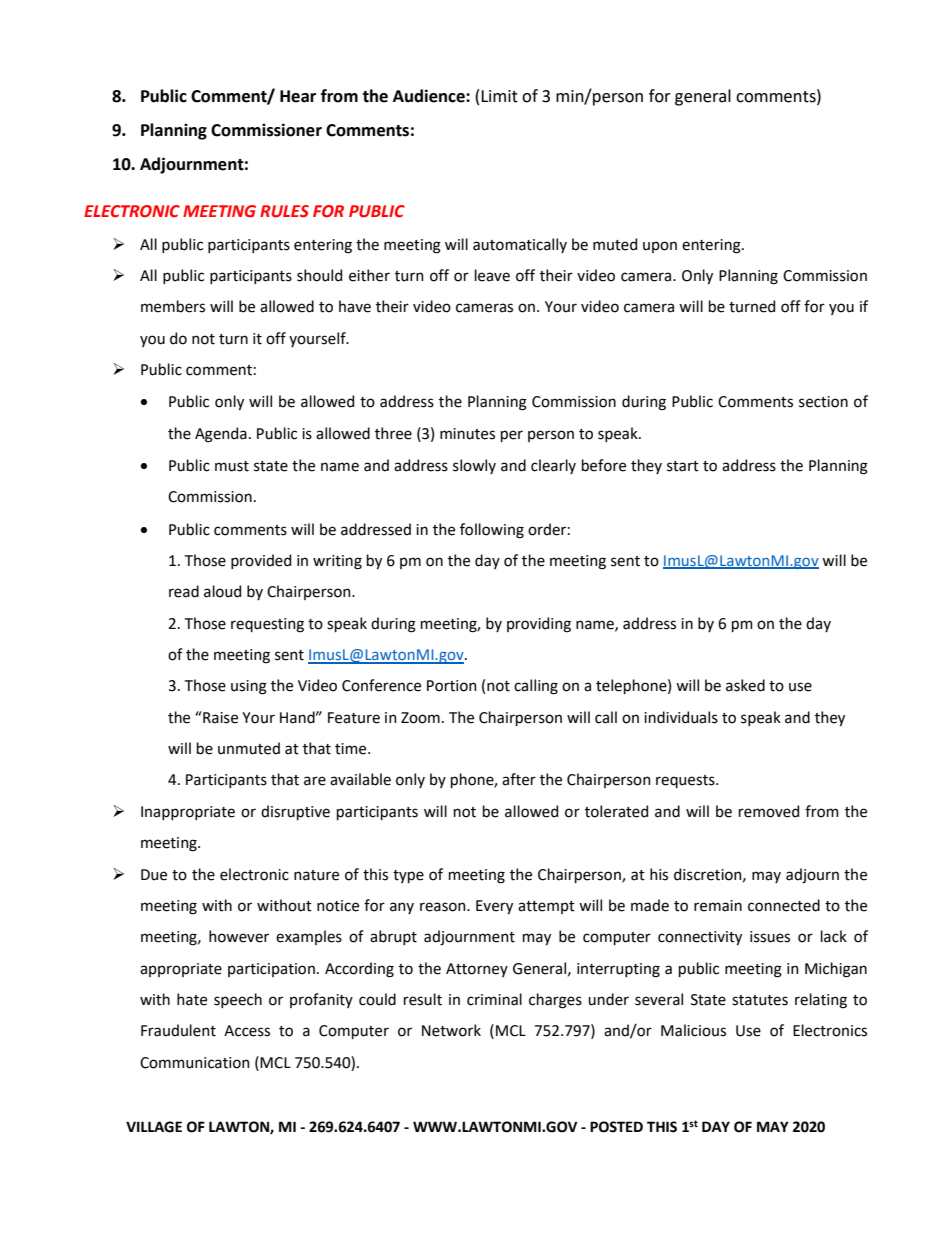 The image size is (952, 1233). Describe the element at coordinates (222, 591) in the screenshot. I see `aloud` at that location.
